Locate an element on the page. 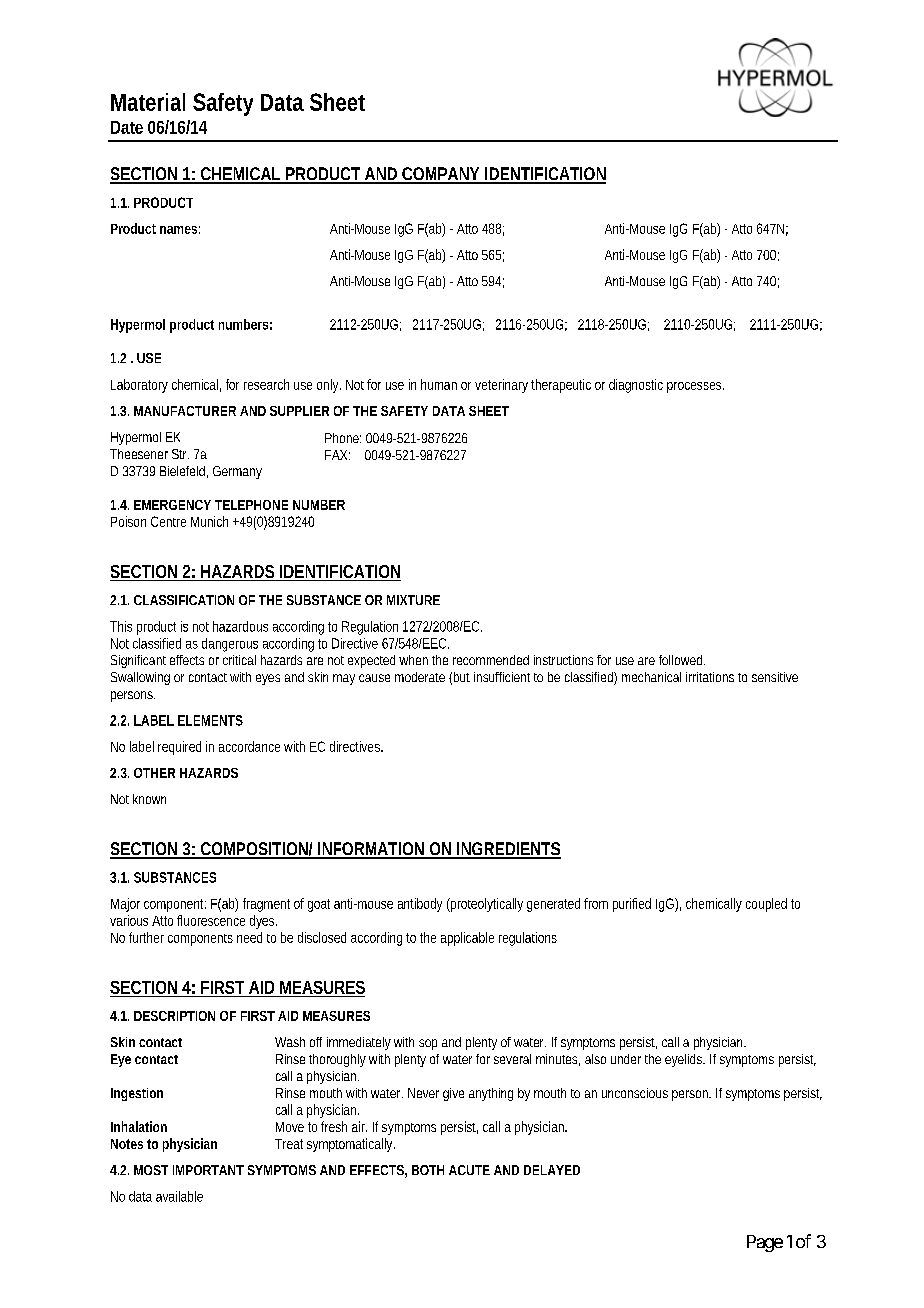  IMPORTANT is located at coordinates (208, 1170).
